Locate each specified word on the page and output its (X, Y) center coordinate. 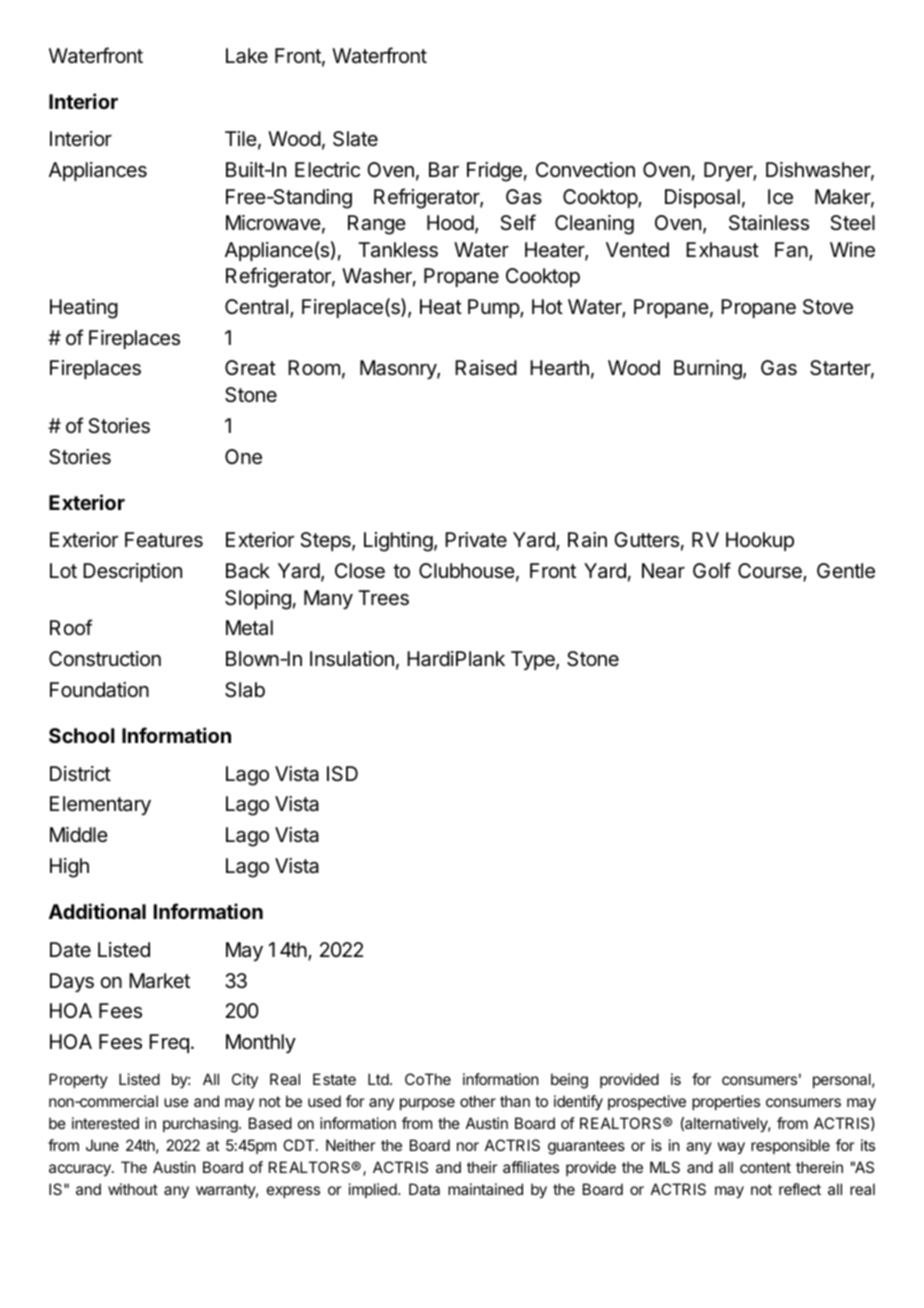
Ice (780, 197)
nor (468, 1146)
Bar (444, 170)
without (133, 1189)
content (765, 1167)
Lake (247, 56)
